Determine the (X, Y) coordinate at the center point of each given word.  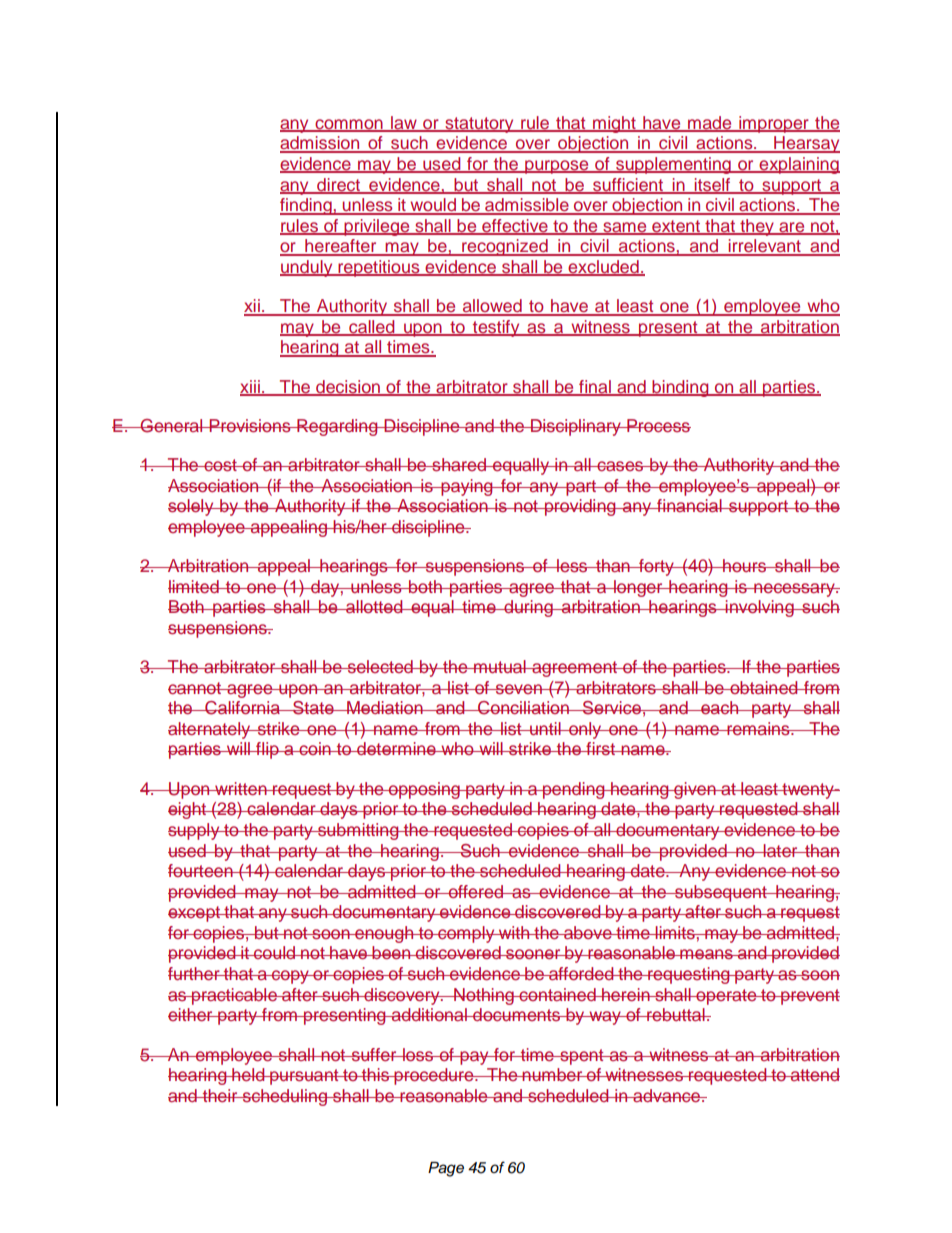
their (220, 1095)
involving (760, 608)
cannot (196, 688)
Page (446, 1169)
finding (307, 206)
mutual (500, 666)
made (710, 123)
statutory (479, 125)
